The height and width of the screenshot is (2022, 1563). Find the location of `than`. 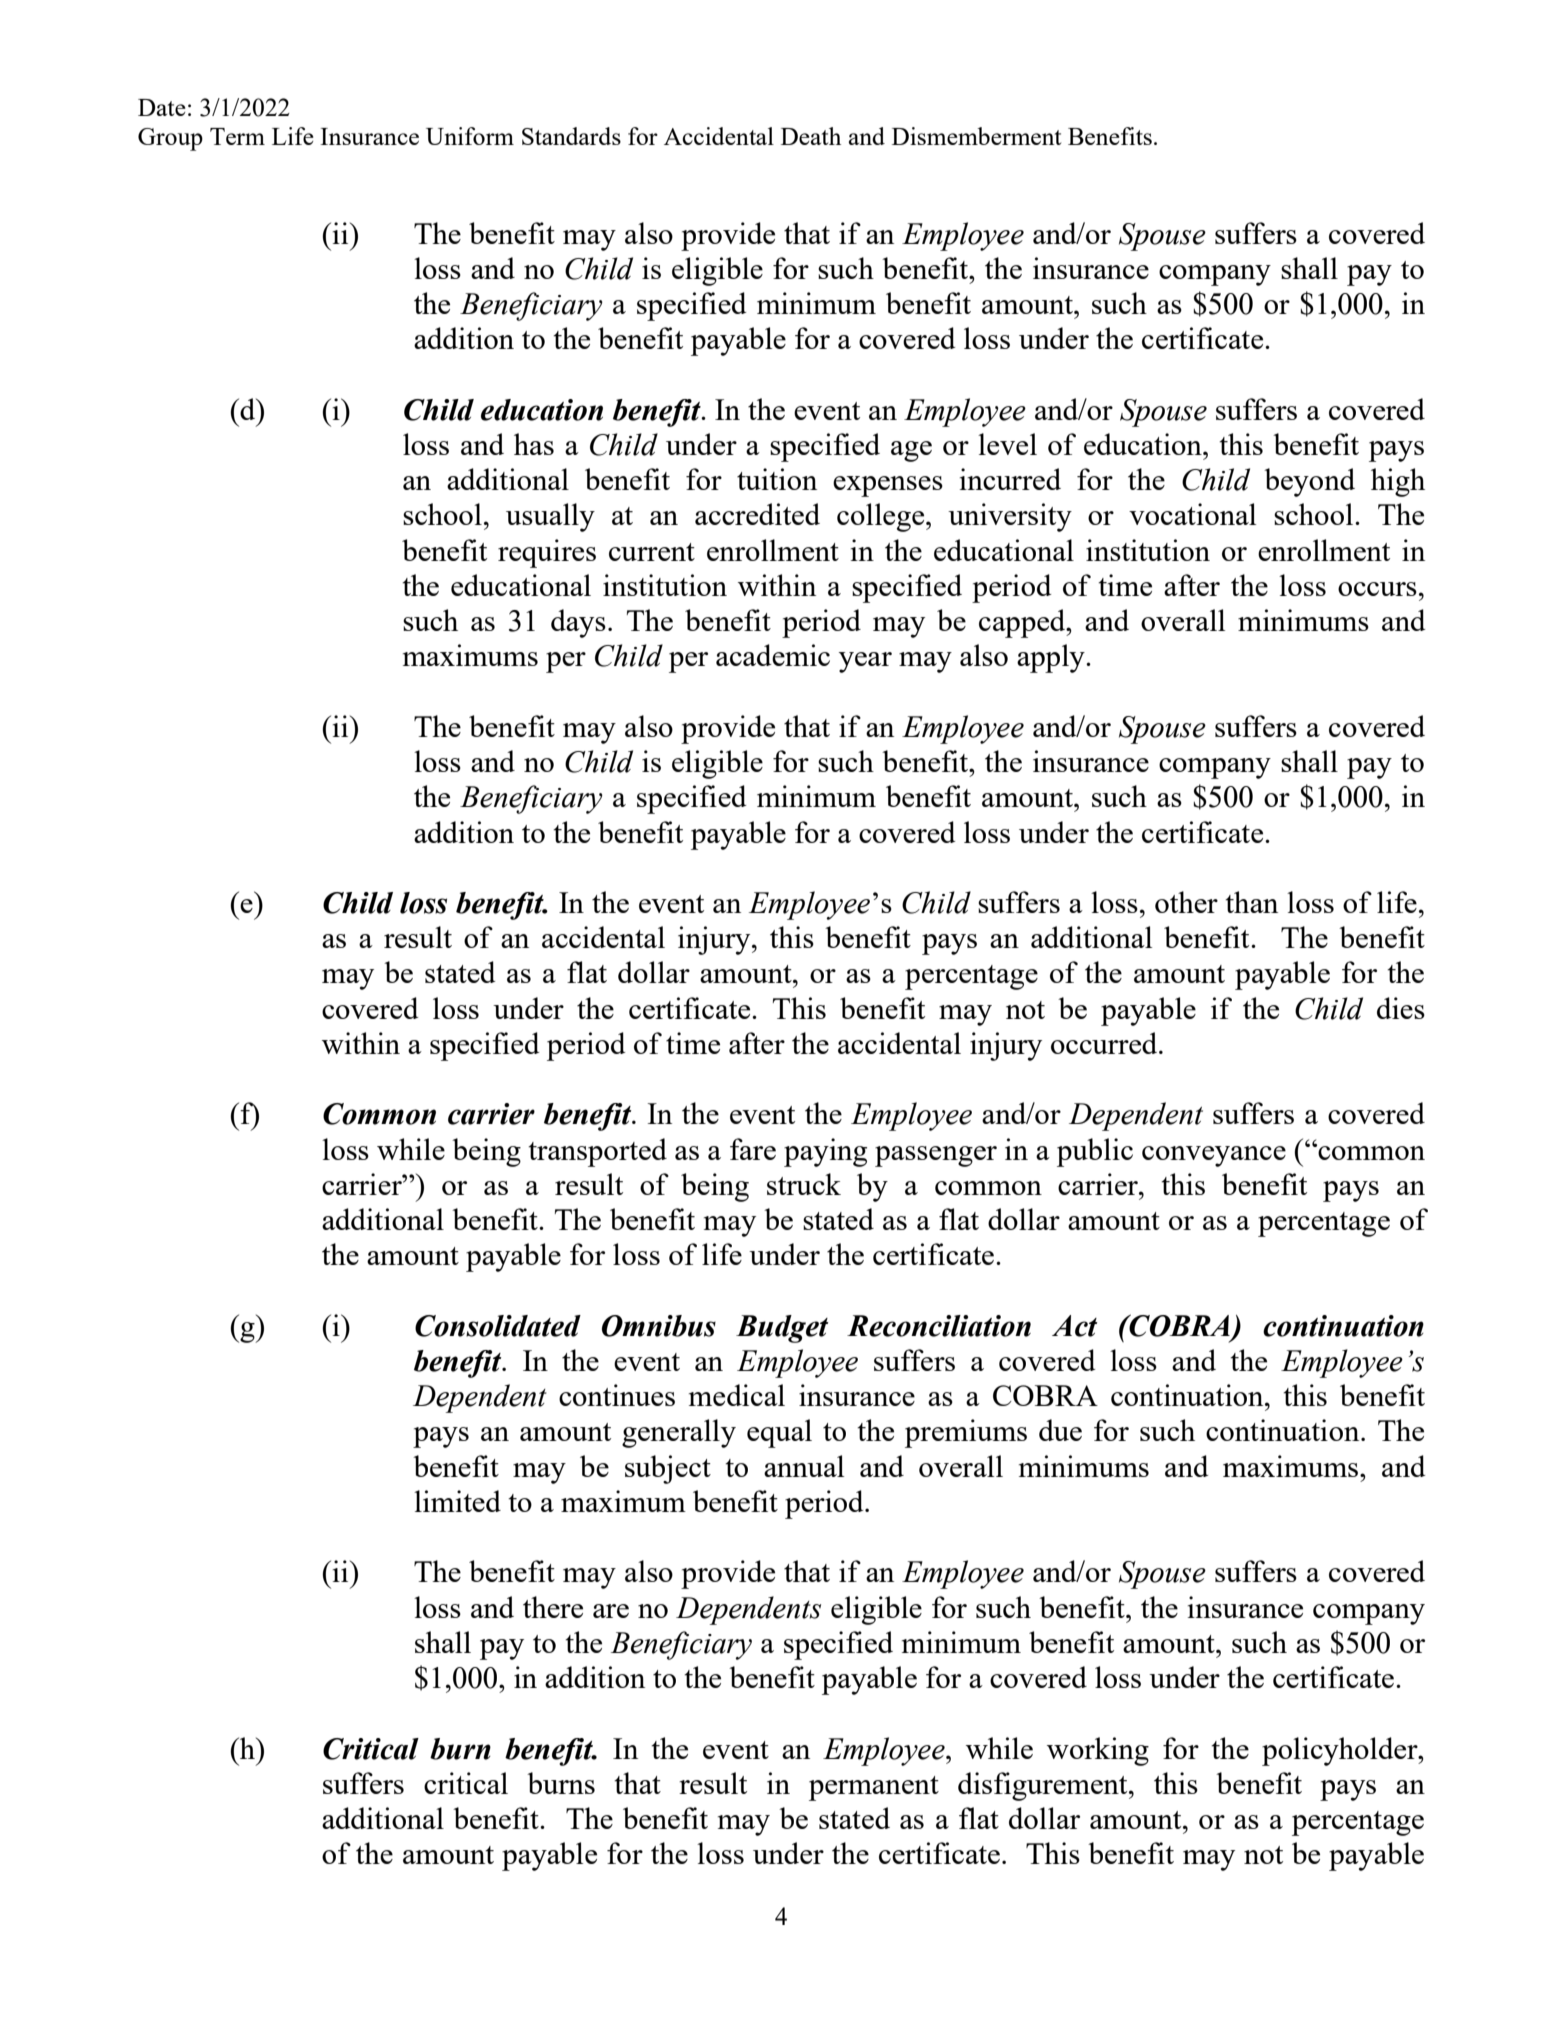

than is located at coordinates (1251, 902).
